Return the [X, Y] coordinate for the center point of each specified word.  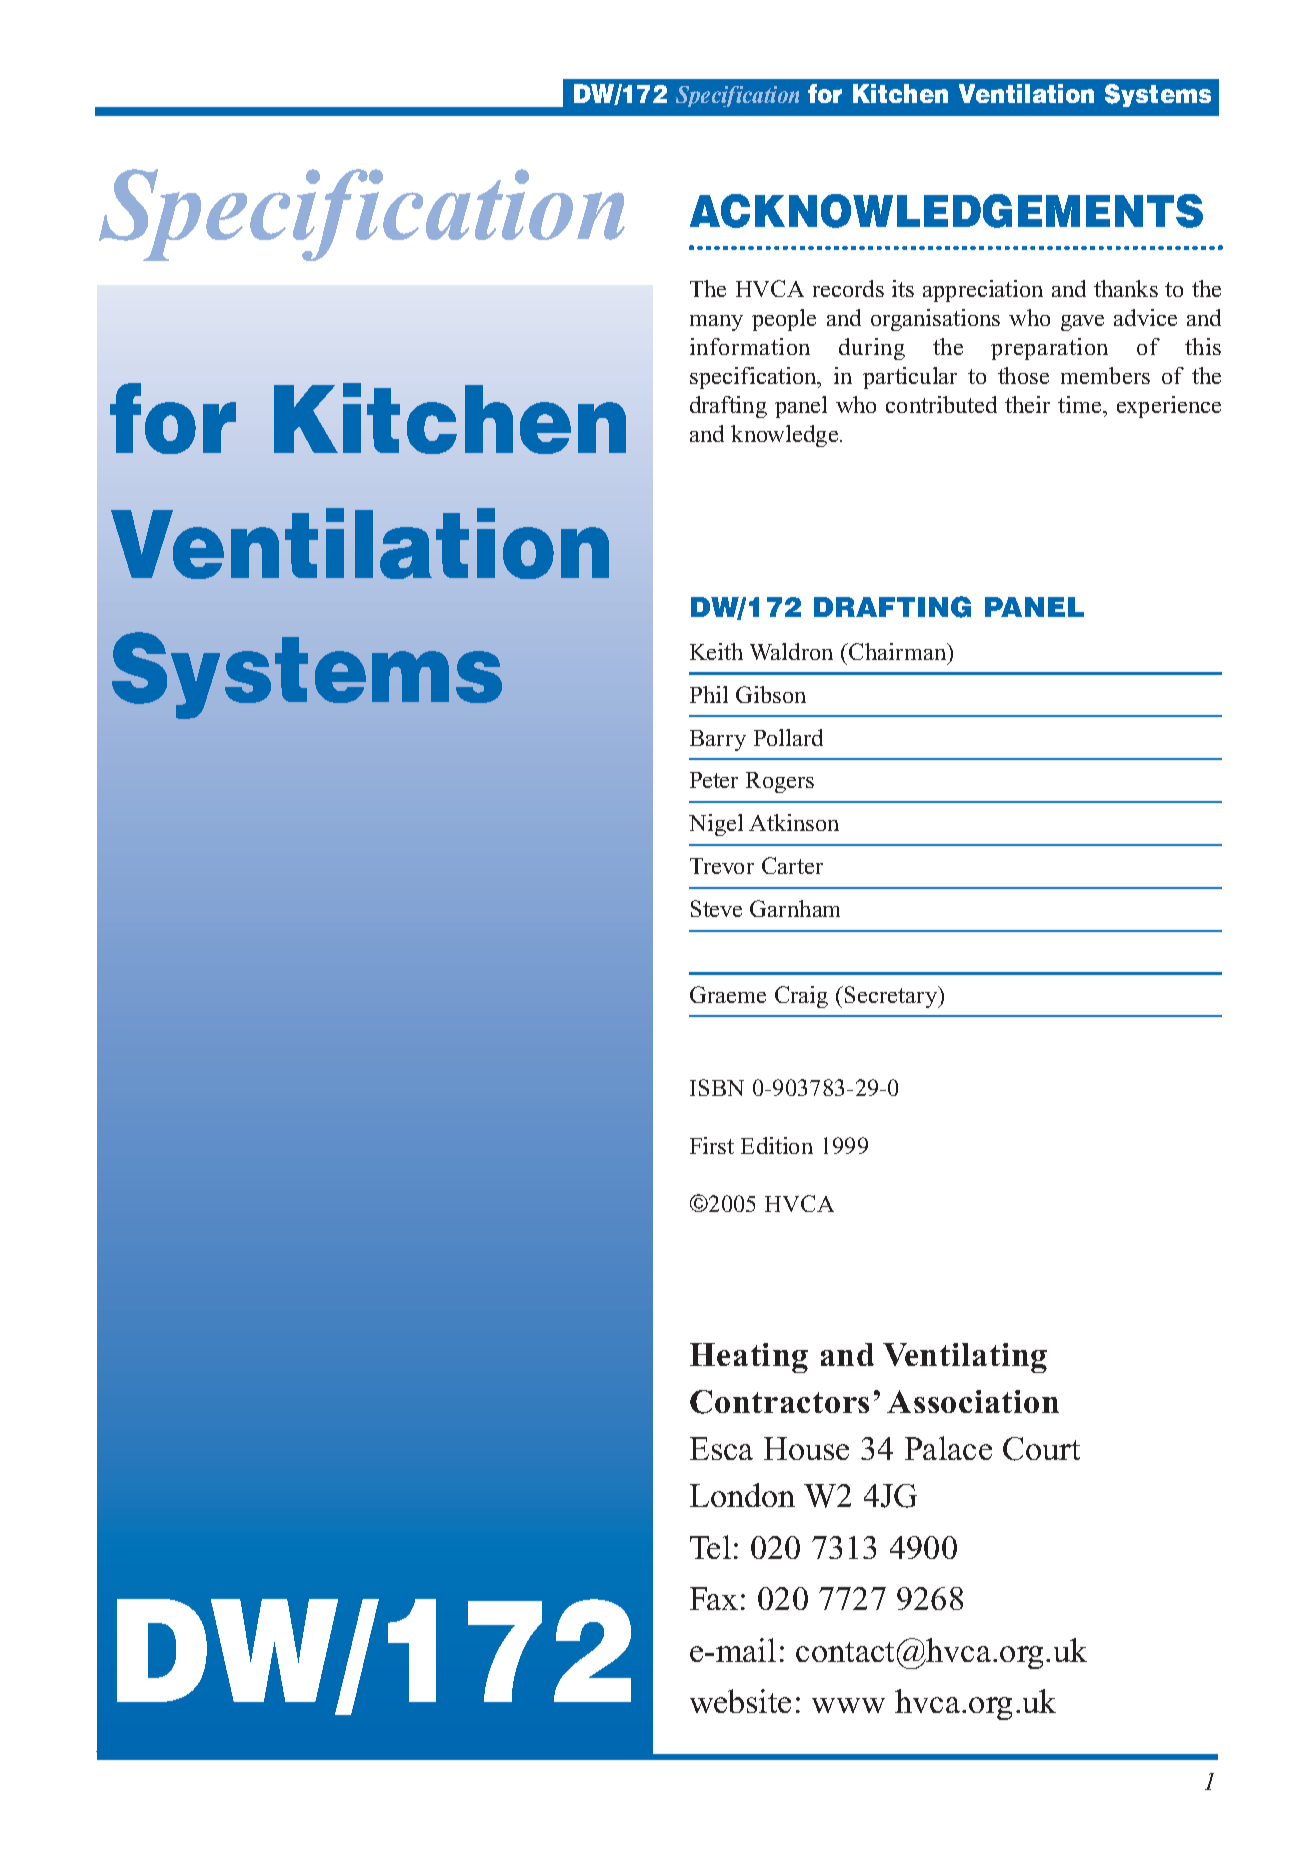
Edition [777, 1145]
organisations [935, 320]
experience [1169, 407]
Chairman [898, 651]
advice [1145, 317]
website [740, 1701]
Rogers [780, 782]
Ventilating [965, 1358]
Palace [948, 1448]
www [848, 1705]
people [784, 320]
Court [1041, 1449]
